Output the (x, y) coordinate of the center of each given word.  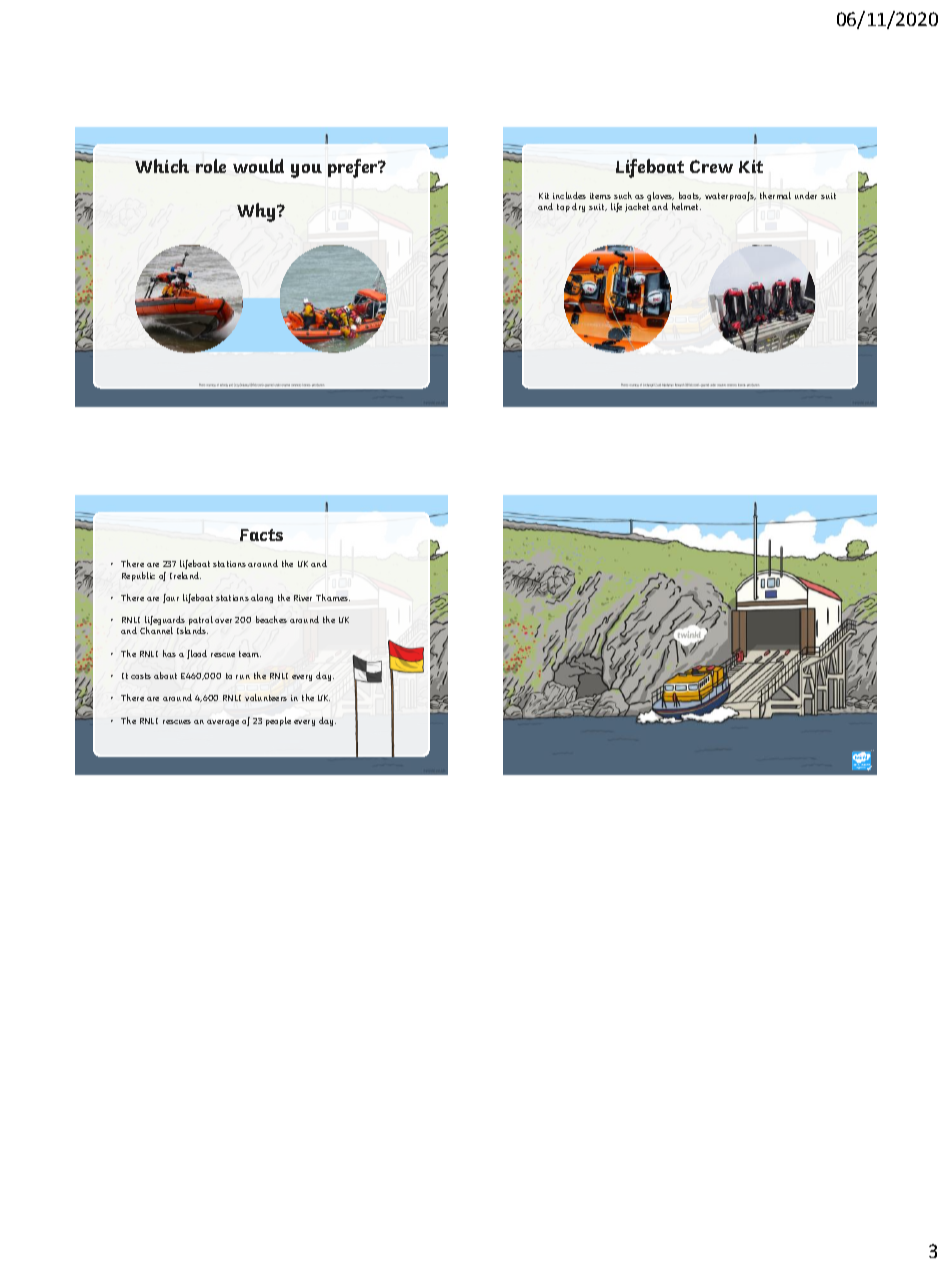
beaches (271, 619)
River (303, 598)
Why (257, 212)
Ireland (185, 575)
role (211, 166)
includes (569, 195)
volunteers (266, 697)
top (563, 208)
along (262, 598)
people (278, 721)
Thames (333, 597)
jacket (637, 207)
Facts (261, 535)
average (223, 723)
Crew (711, 166)
